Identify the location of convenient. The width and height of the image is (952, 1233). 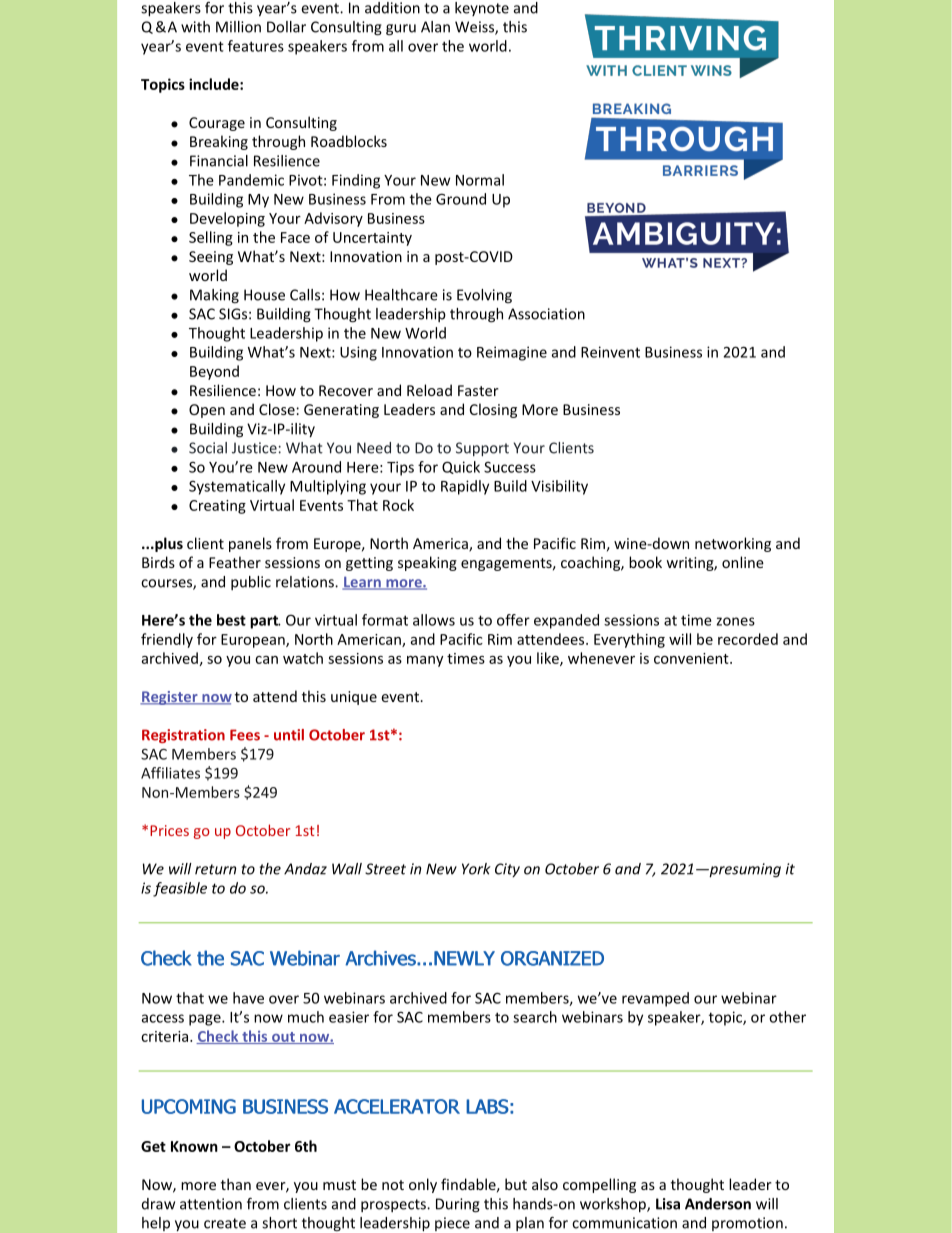
(692, 658).
